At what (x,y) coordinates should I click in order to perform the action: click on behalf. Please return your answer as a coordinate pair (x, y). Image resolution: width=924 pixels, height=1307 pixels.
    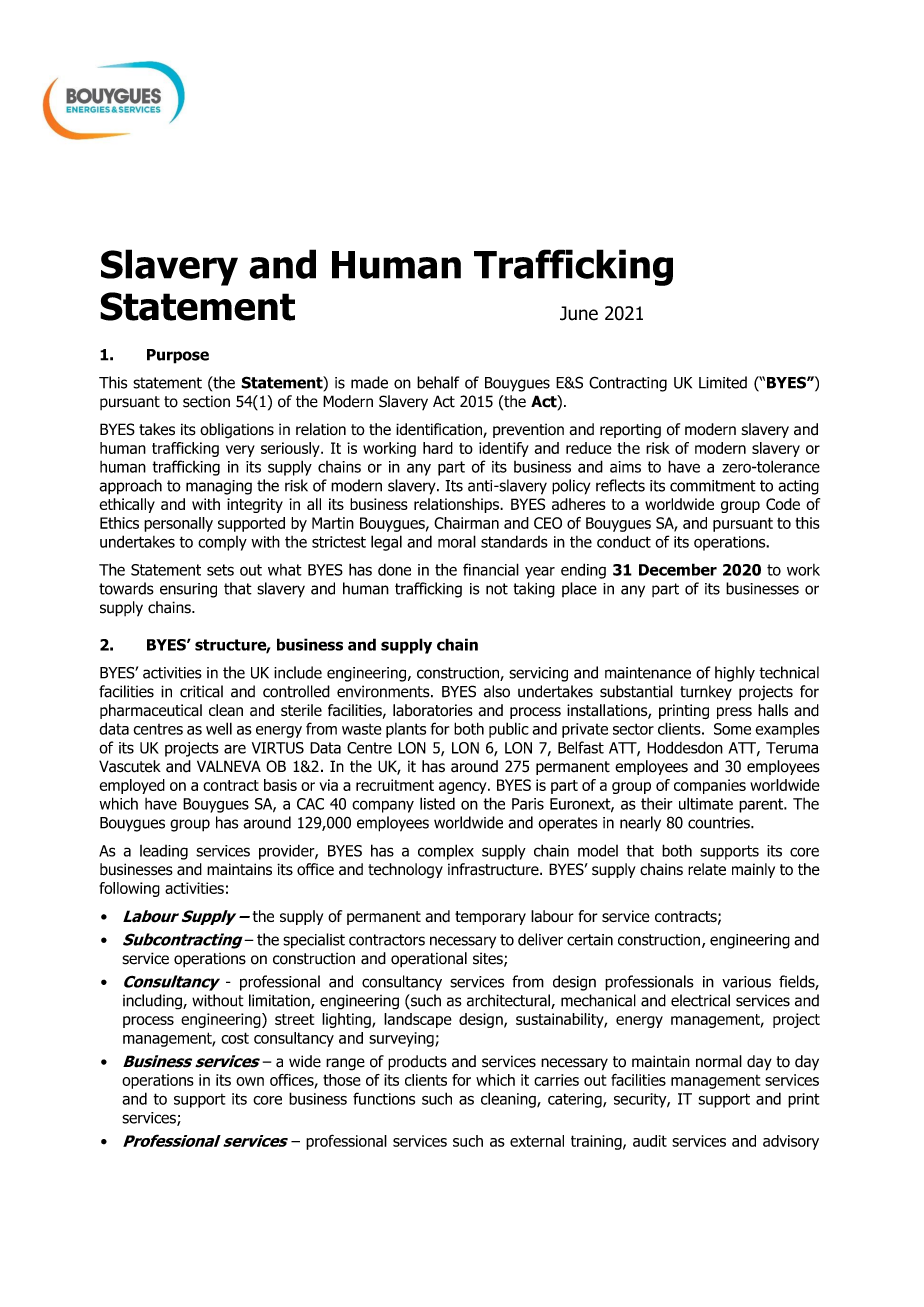
    Looking at the image, I should click on (438, 382).
